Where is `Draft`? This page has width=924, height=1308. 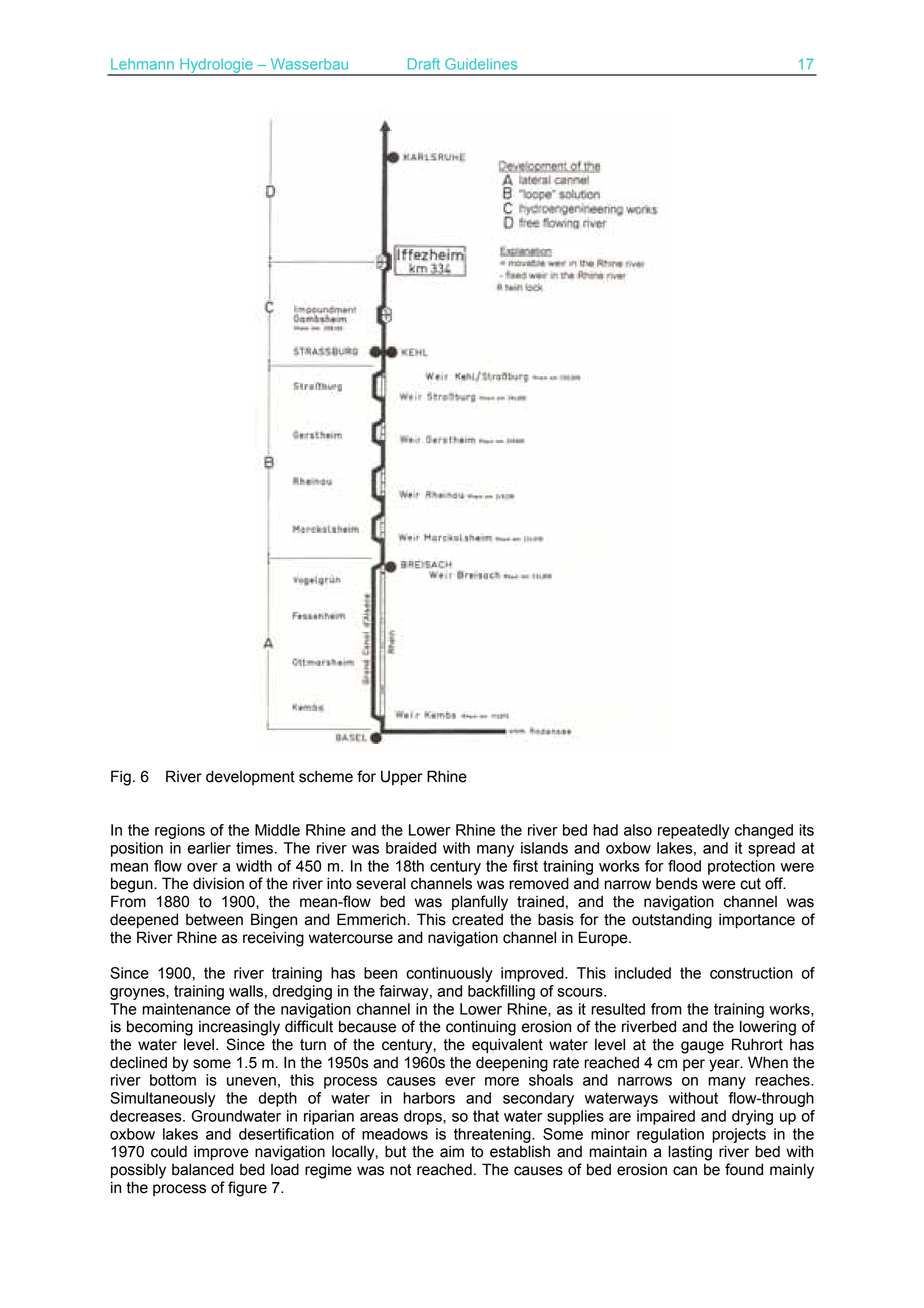 Draft is located at coordinates (424, 64).
